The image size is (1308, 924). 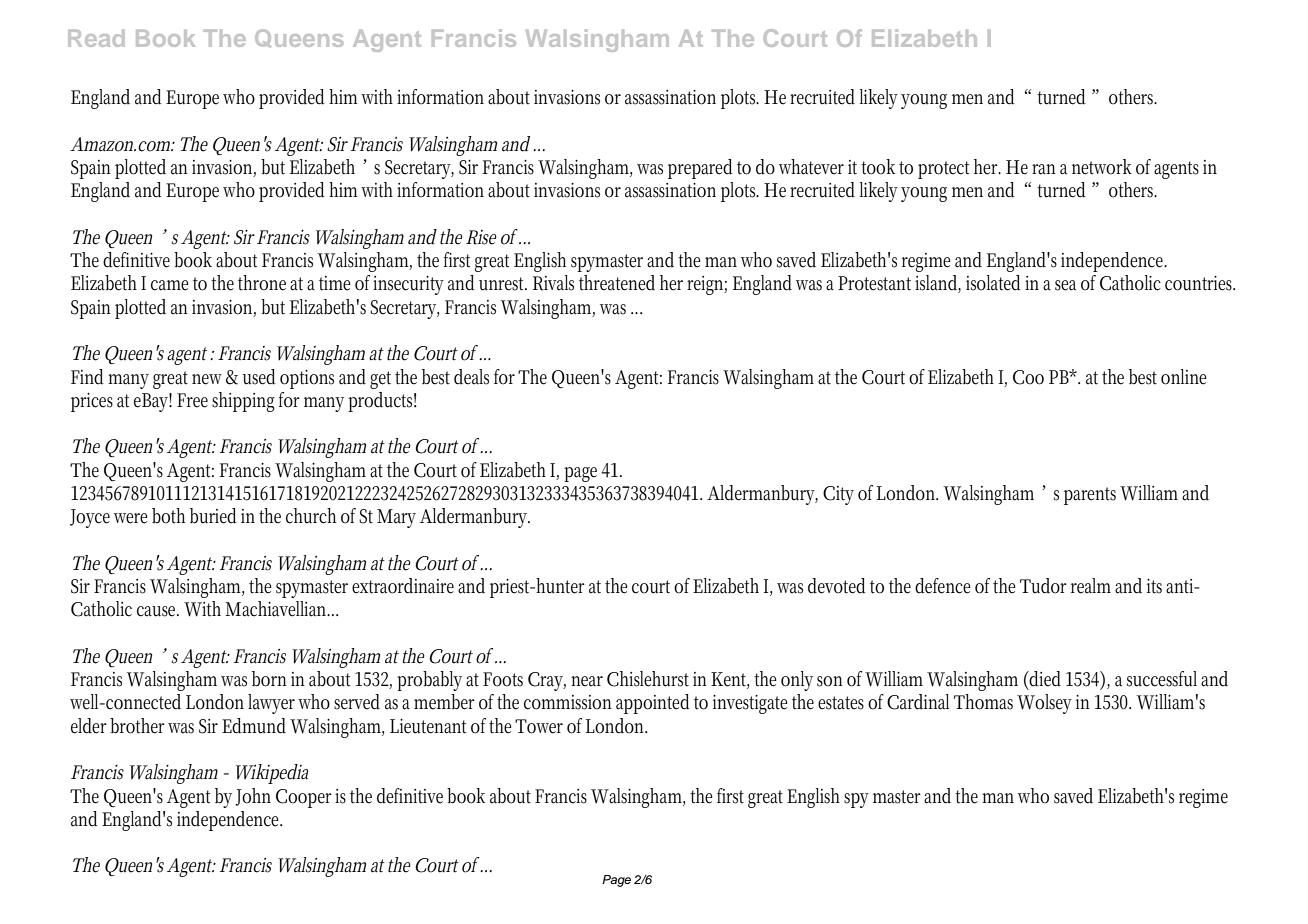 What do you see at coordinates (700, 169) in the screenshot?
I see `prepared` at bounding box center [700, 169].
